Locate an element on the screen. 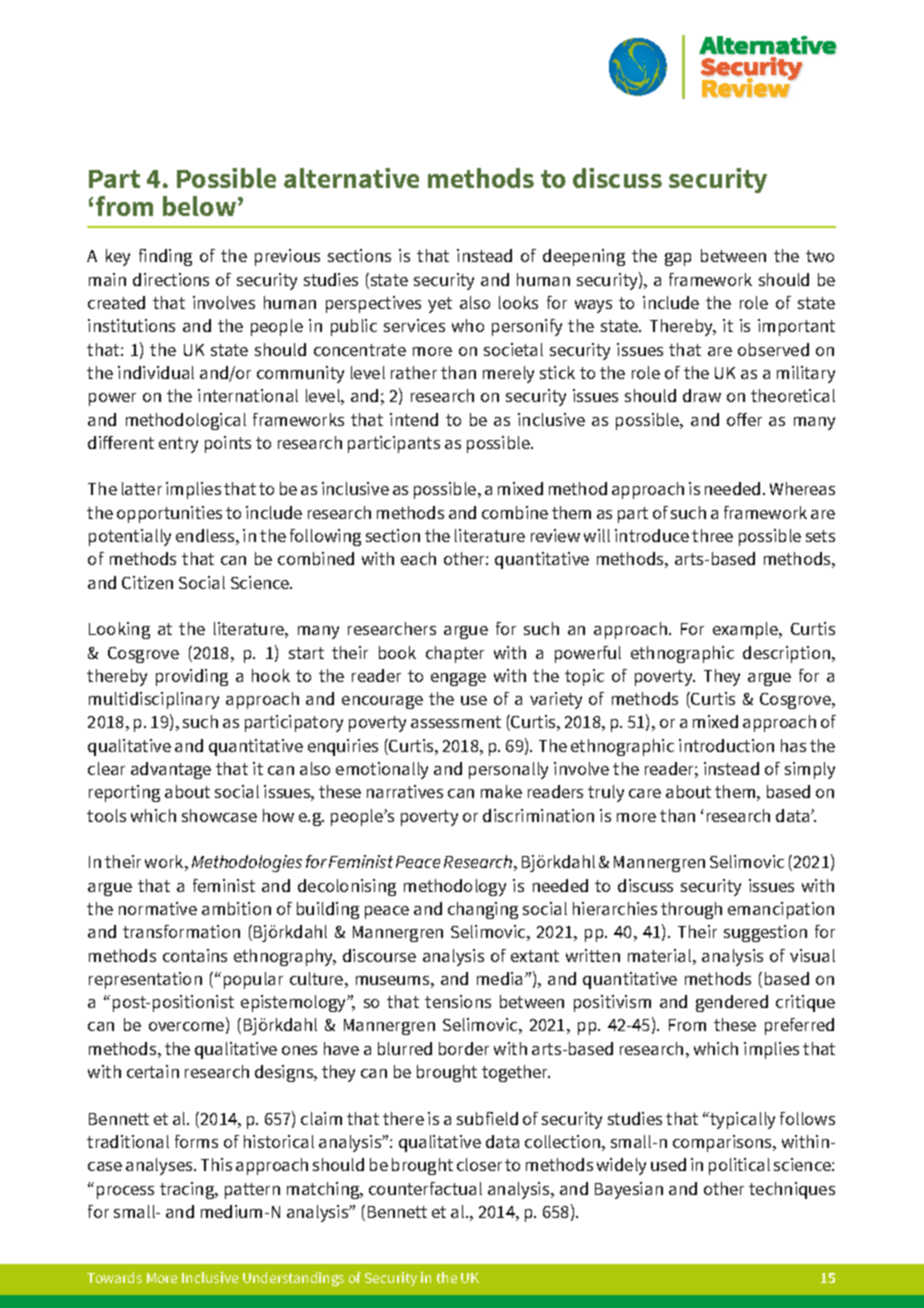  introduction is located at coordinates (726, 745).
